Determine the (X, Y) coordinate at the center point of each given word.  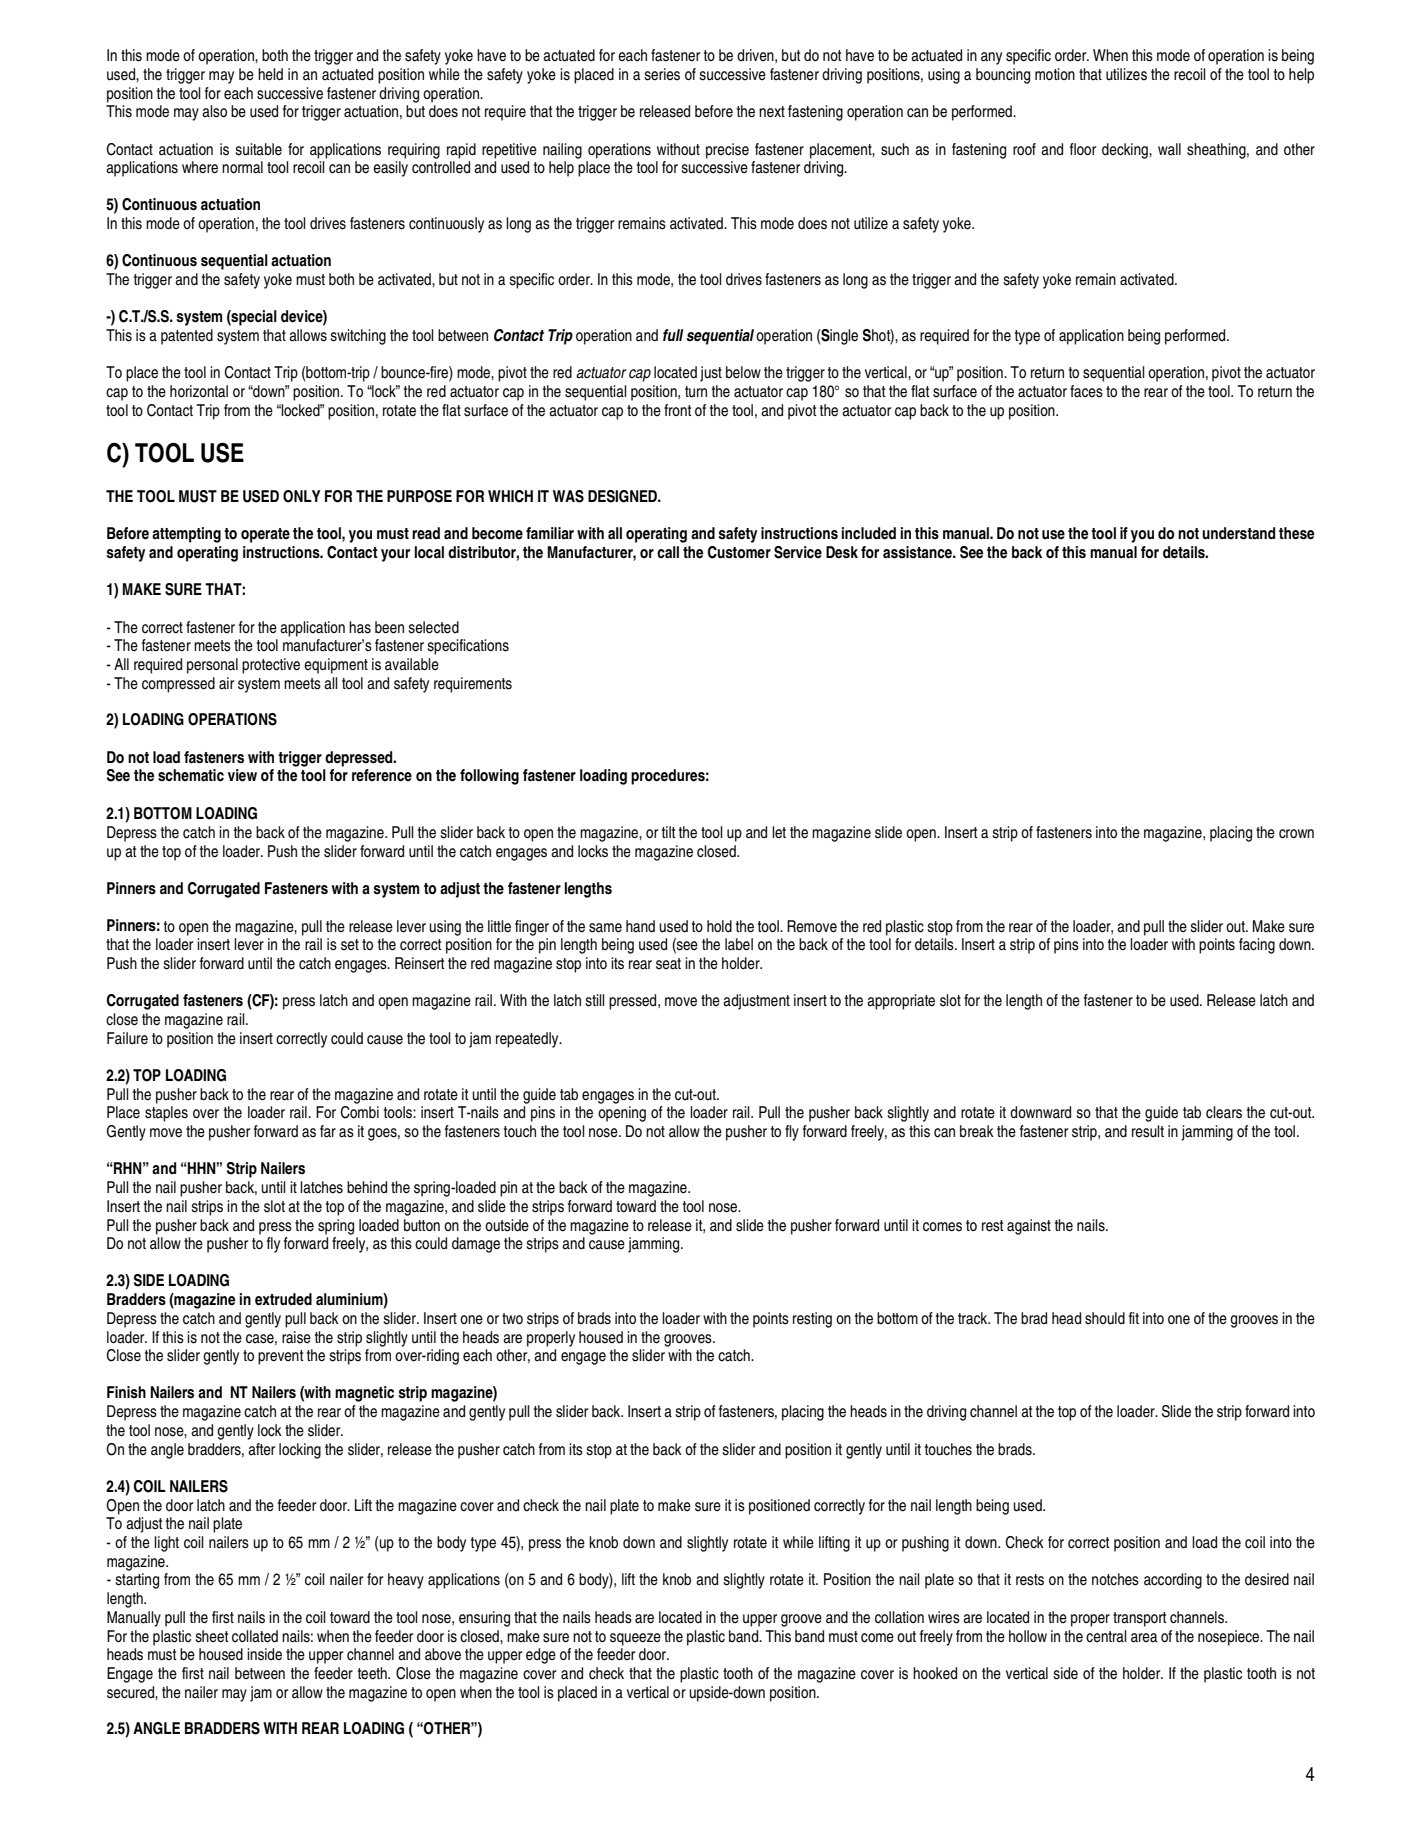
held (270, 74)
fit (1134, 1318)
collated (255, 1636)
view (242, 775)
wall (1169, 149)
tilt (669, 832)
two (512, 1318)
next (772, 112)
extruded (283, 1299)
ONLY (302, 496)
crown (1296, 834)
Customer (739, 552)
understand (1238, 533)
